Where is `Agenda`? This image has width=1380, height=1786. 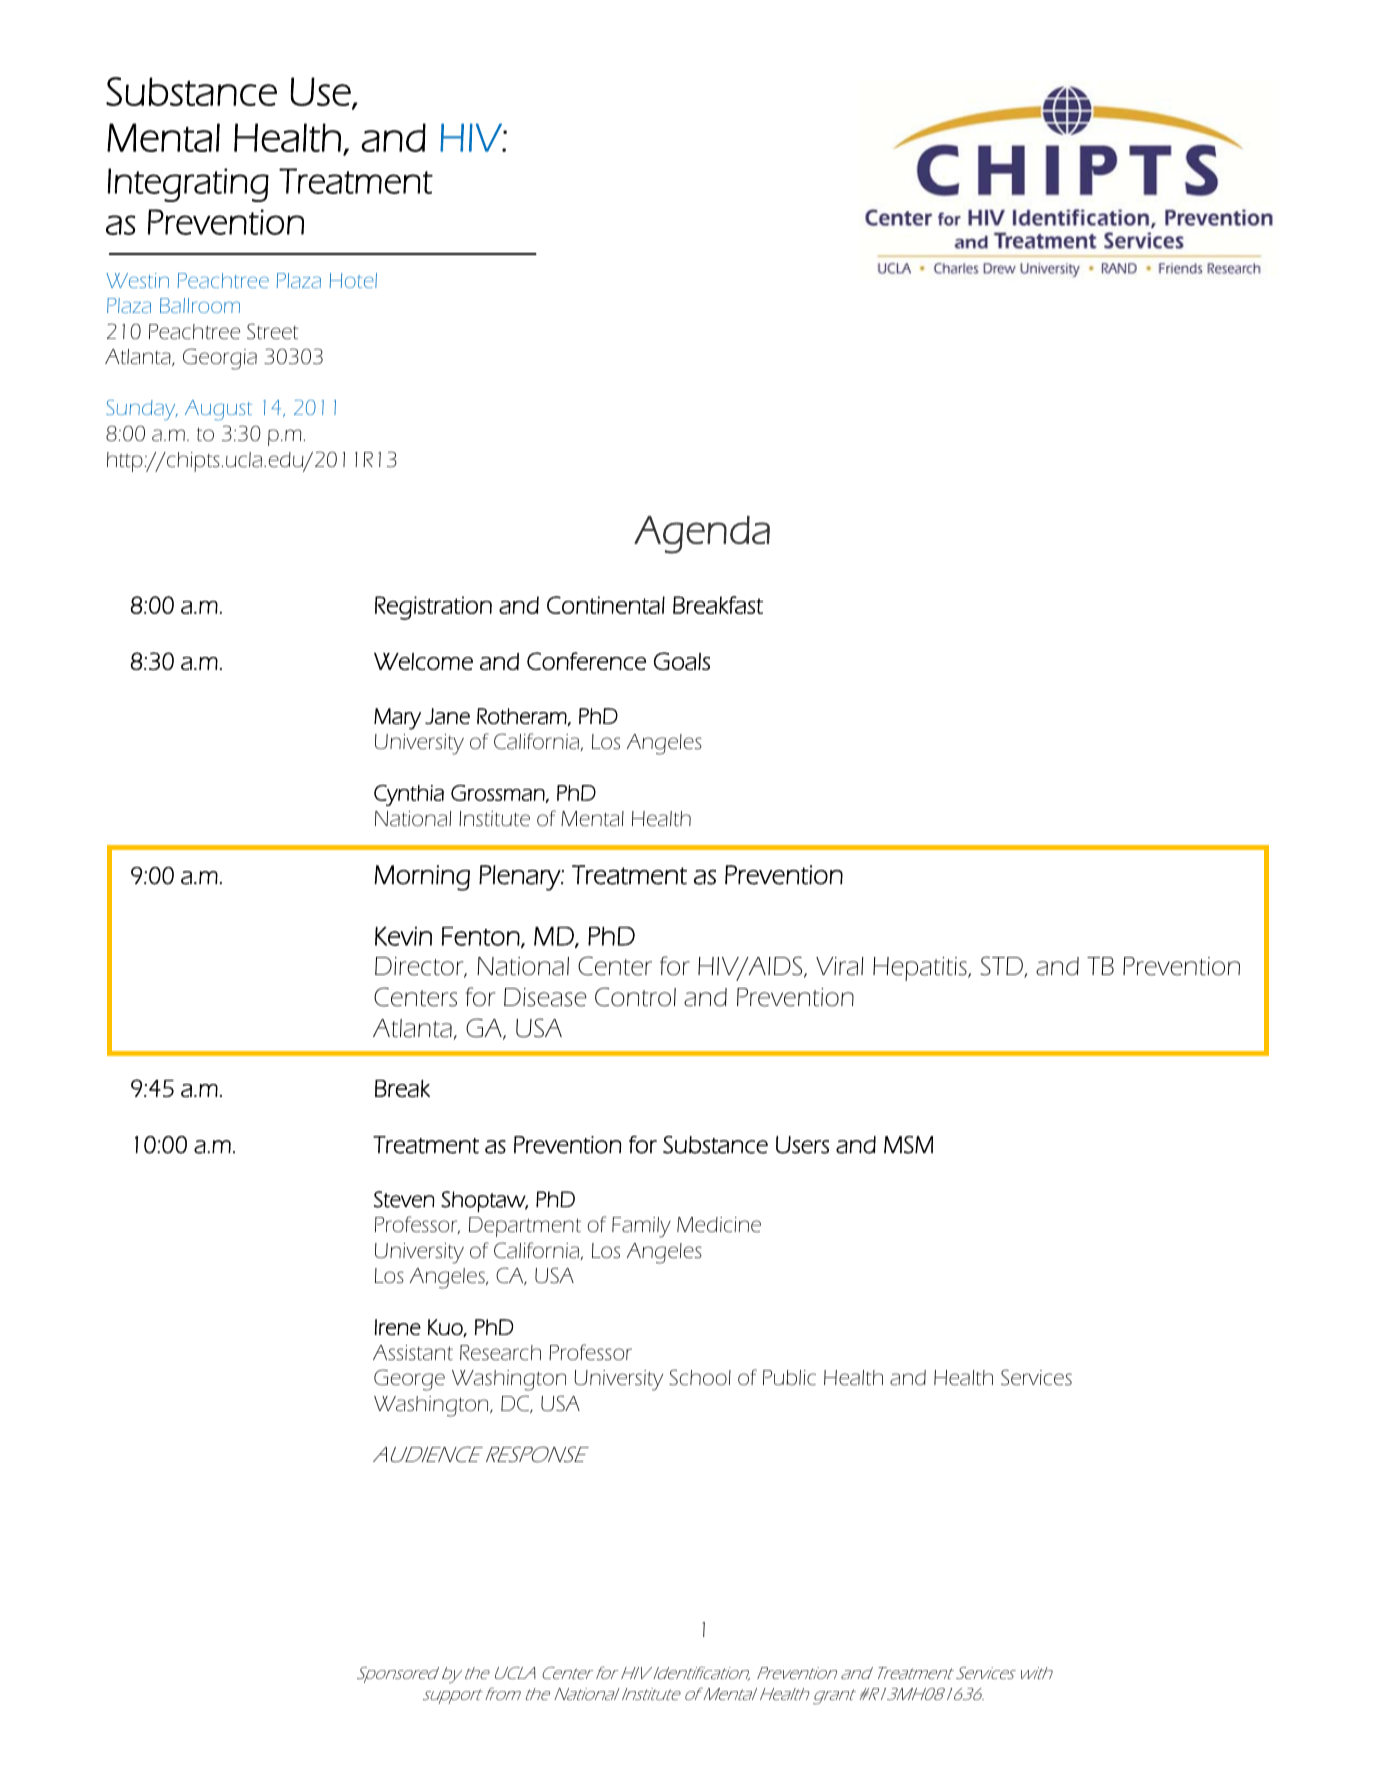 Agenda is located at coordinates (702, 535).
